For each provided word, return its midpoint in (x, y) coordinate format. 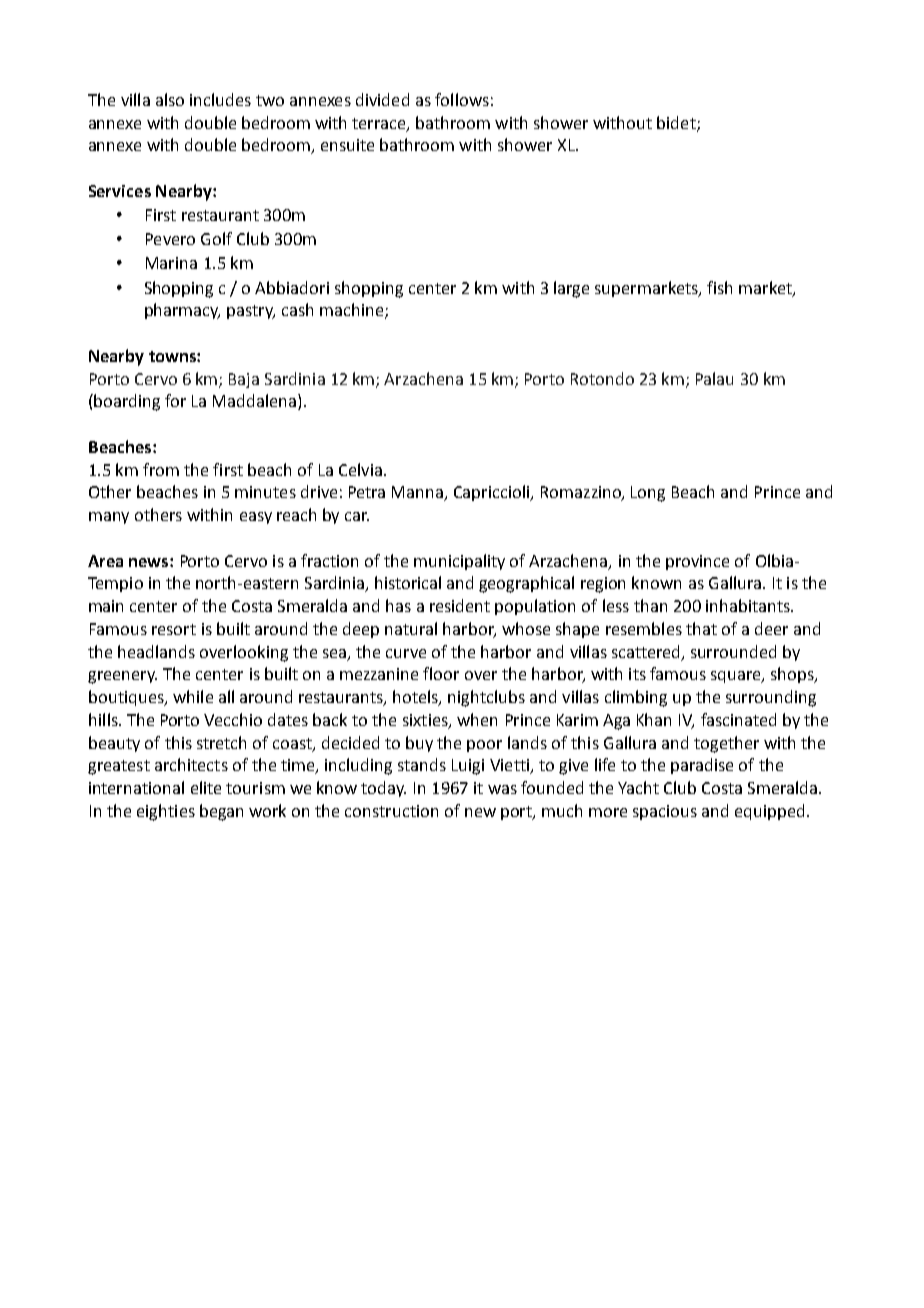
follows (462, 99)
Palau (714, 378)
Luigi (468, 767)
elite (206, 787)
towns (173, 356)
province (697, 562)
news (150, 562)
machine (353, 311)
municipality (459, 562)
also (170, 99)
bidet (677, 123)
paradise (702, 766)
